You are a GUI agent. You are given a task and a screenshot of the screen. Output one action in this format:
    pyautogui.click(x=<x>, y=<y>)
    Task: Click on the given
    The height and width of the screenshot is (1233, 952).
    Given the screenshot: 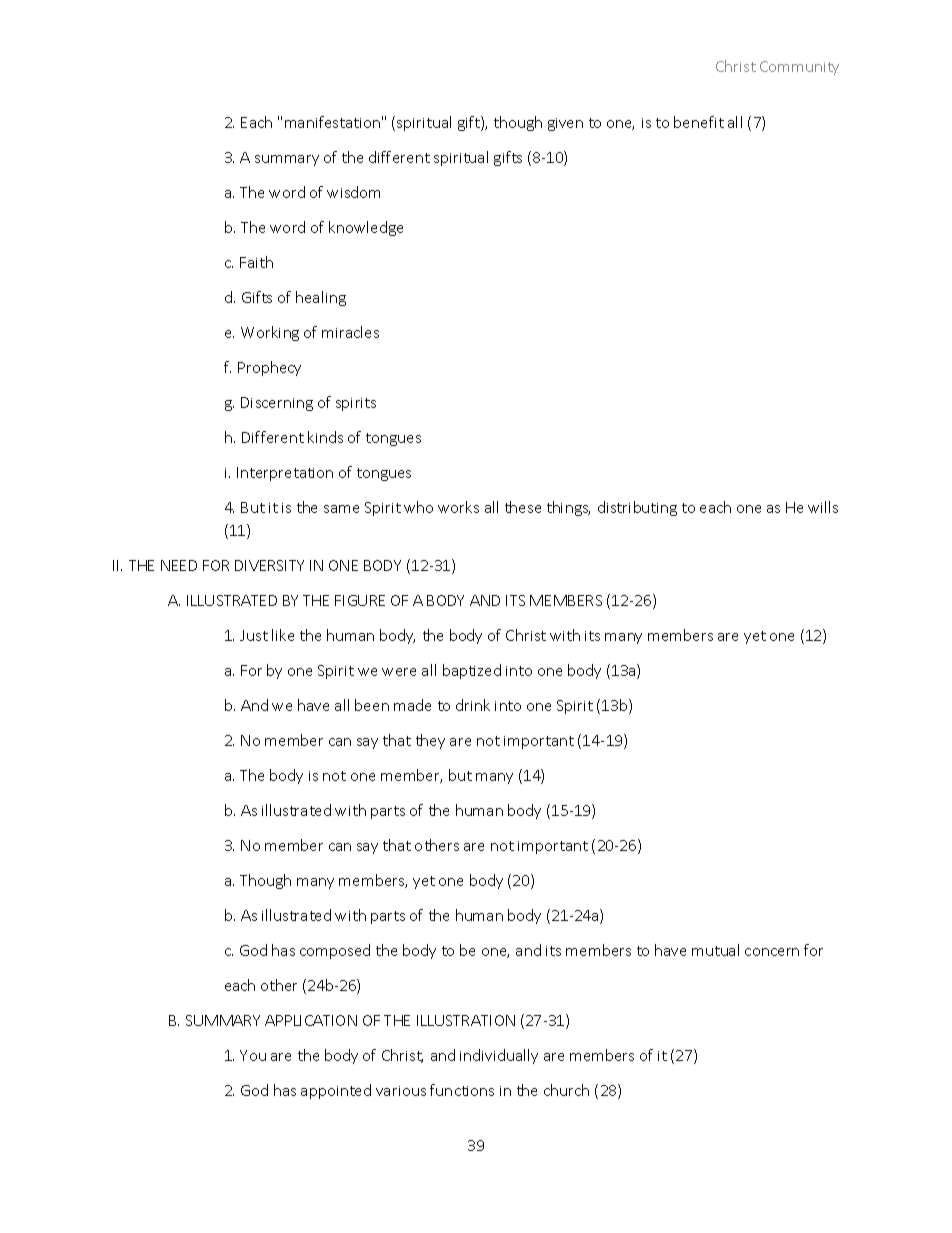 What is the action you would take?
    pyautogui.click(x=565, y=124)
